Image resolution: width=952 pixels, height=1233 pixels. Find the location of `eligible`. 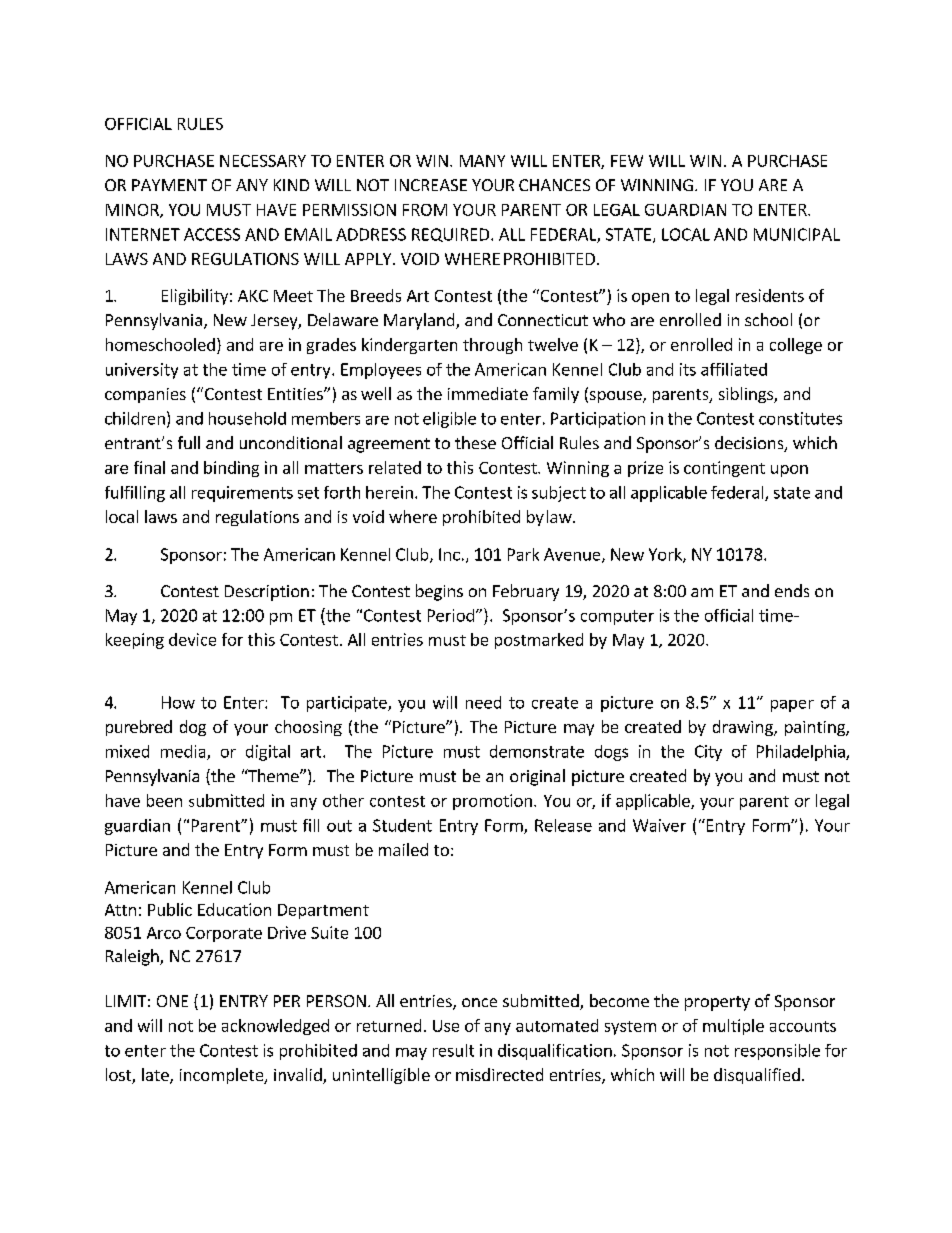

eligible is located at coordinates (449, 420).
